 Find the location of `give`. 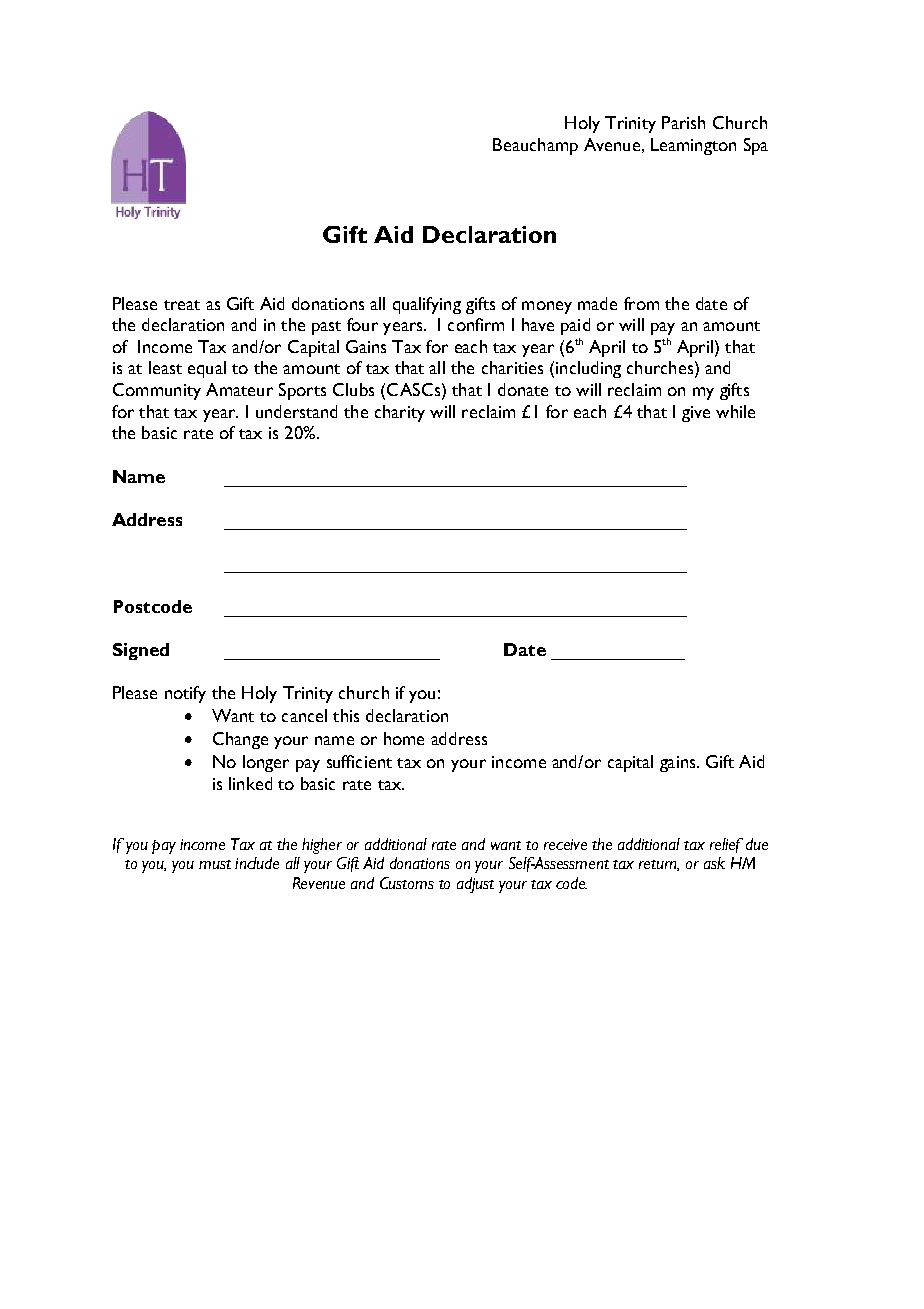

give is located at coordinates (696, 414).
